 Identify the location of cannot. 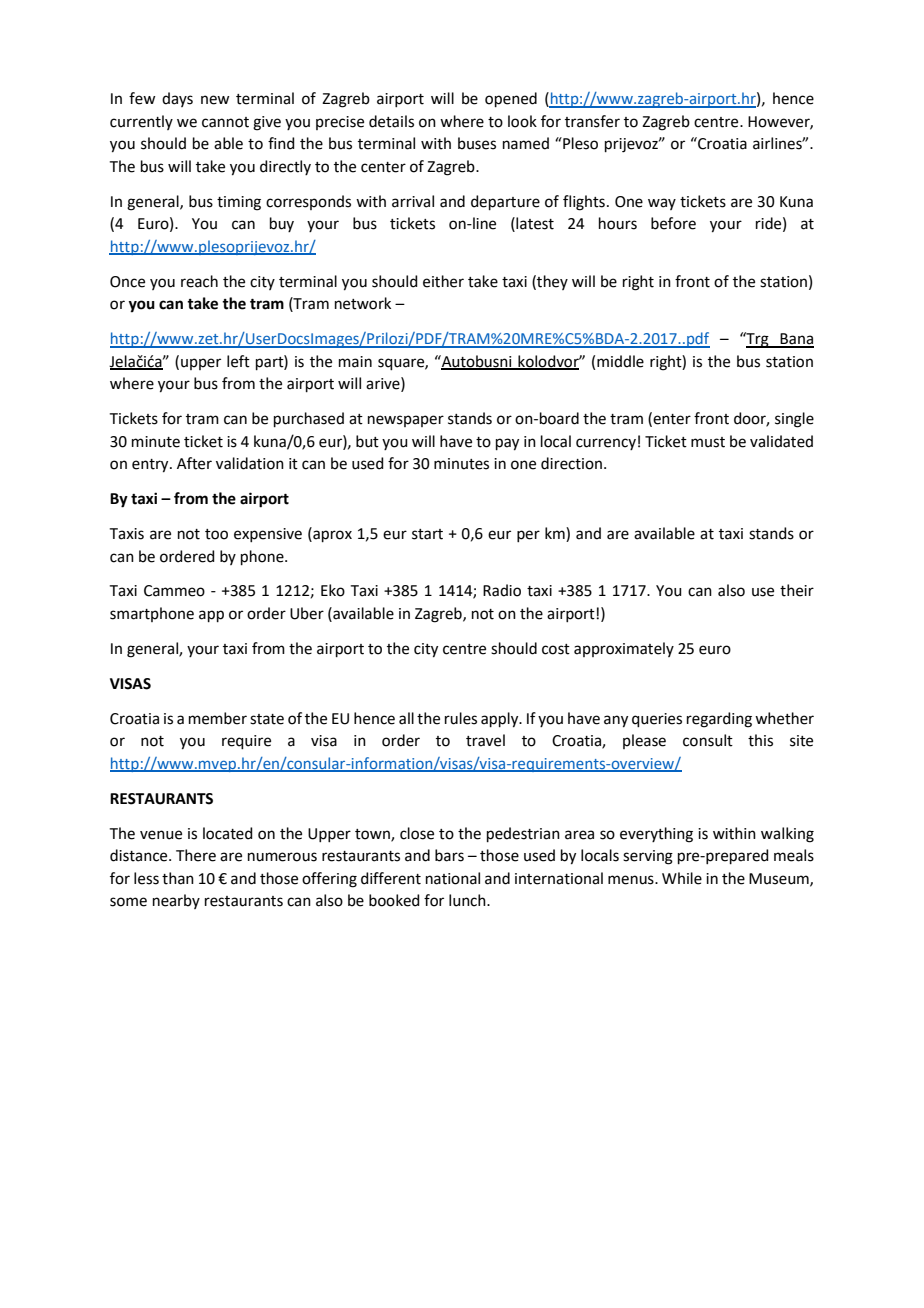
(225, 122).
